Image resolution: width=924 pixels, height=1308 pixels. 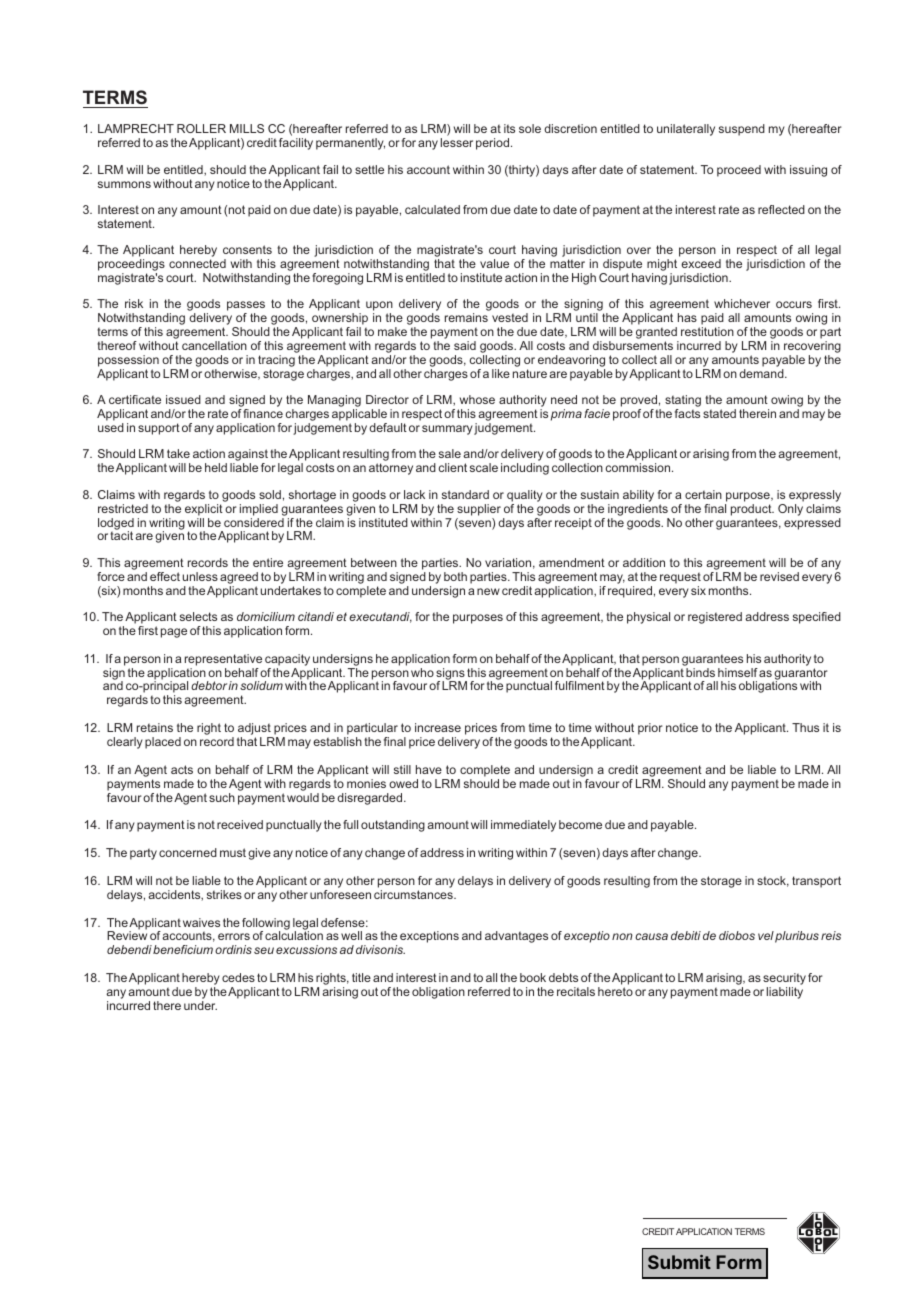 What do you see at coordinates (488, 591) in the screenshot?
I see `new` at bounding box center [488, 591].
